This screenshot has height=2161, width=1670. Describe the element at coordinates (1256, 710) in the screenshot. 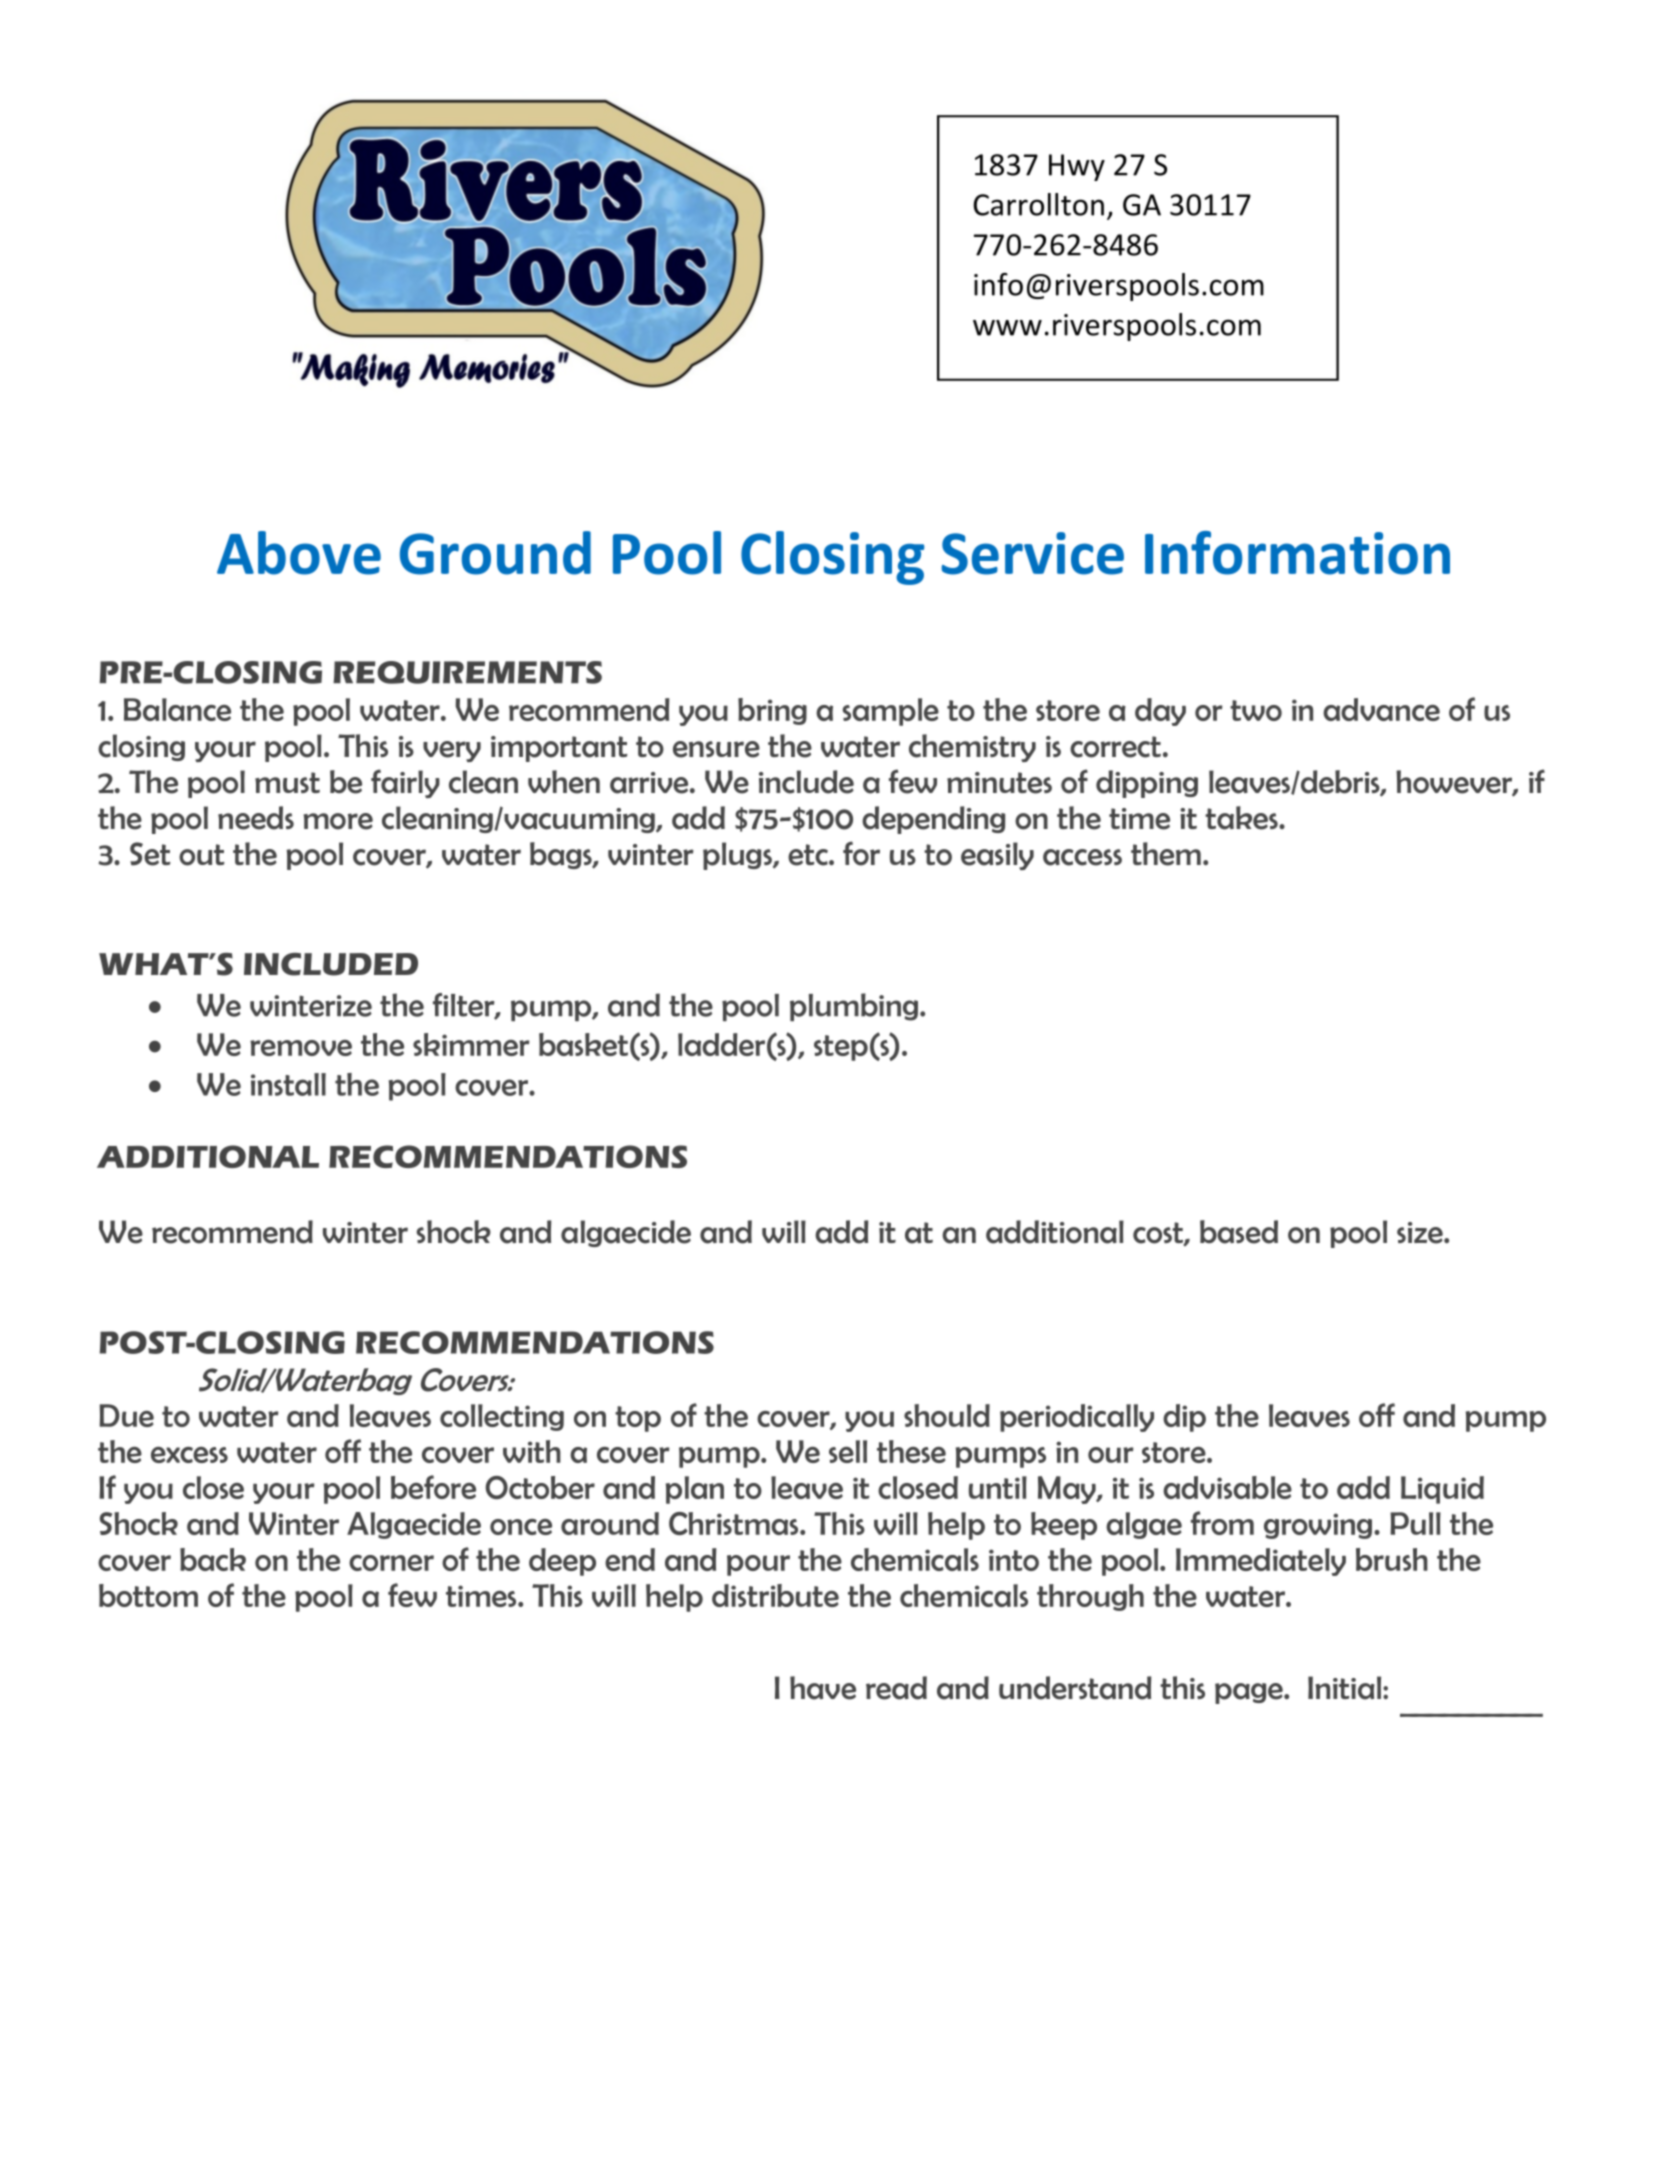

I see `two` at that location.
